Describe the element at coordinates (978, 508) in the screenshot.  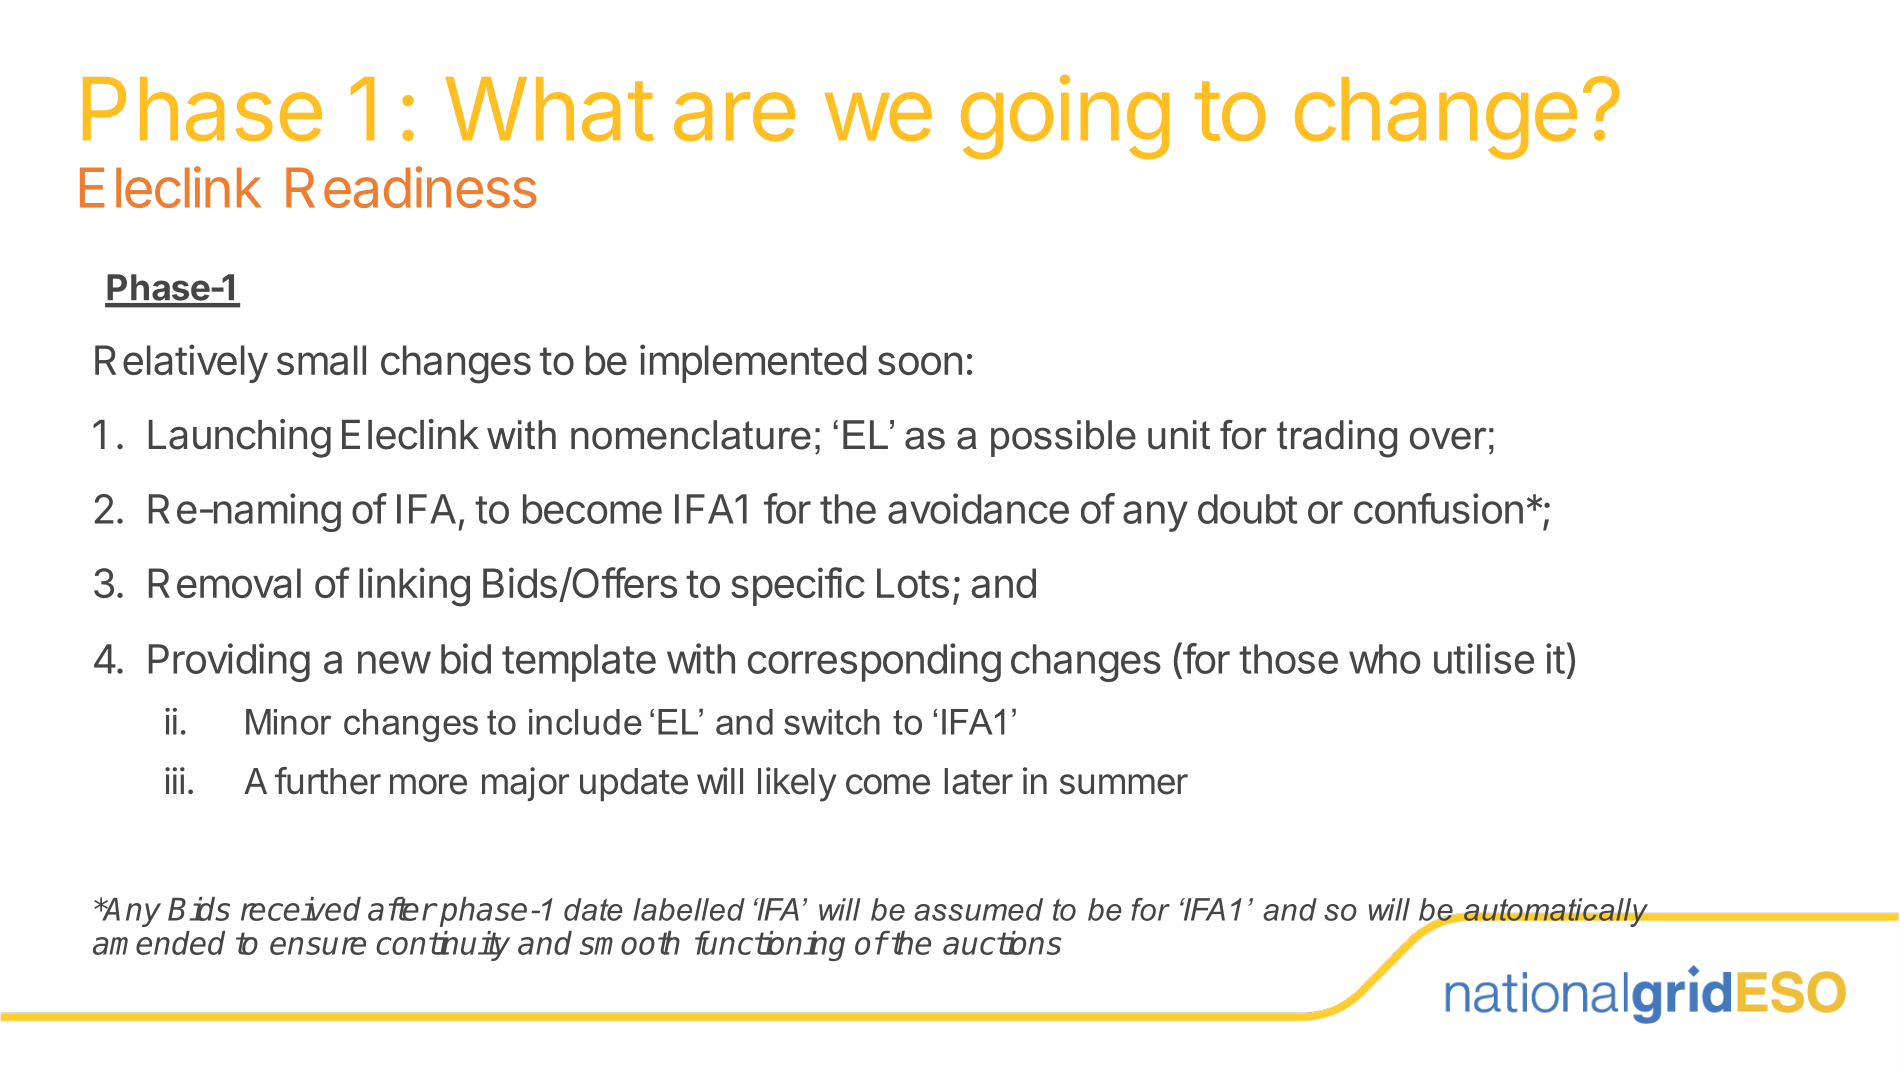
I see `avoidance` at that location.
